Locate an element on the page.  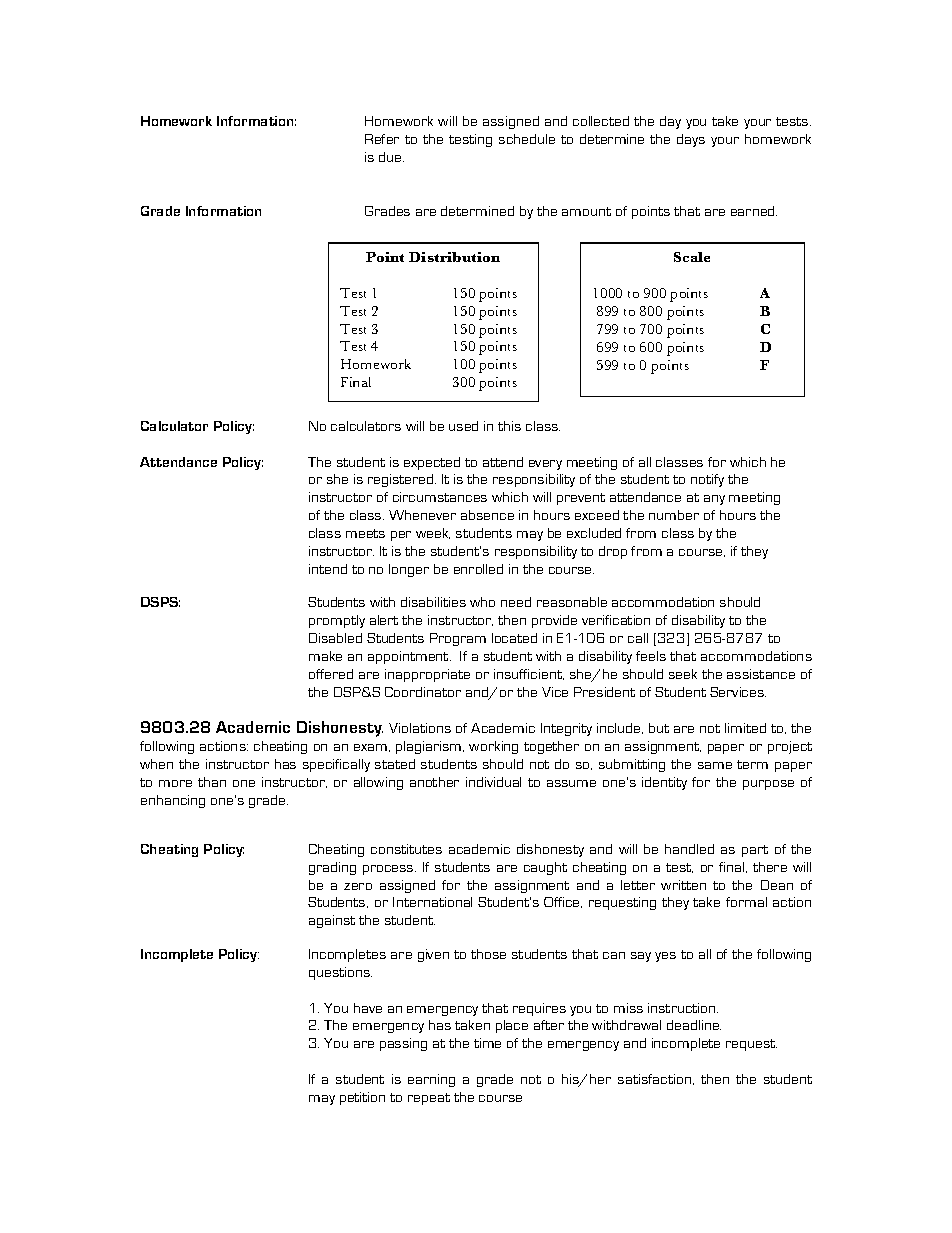
petition is located at coordinates (362, 1098).
